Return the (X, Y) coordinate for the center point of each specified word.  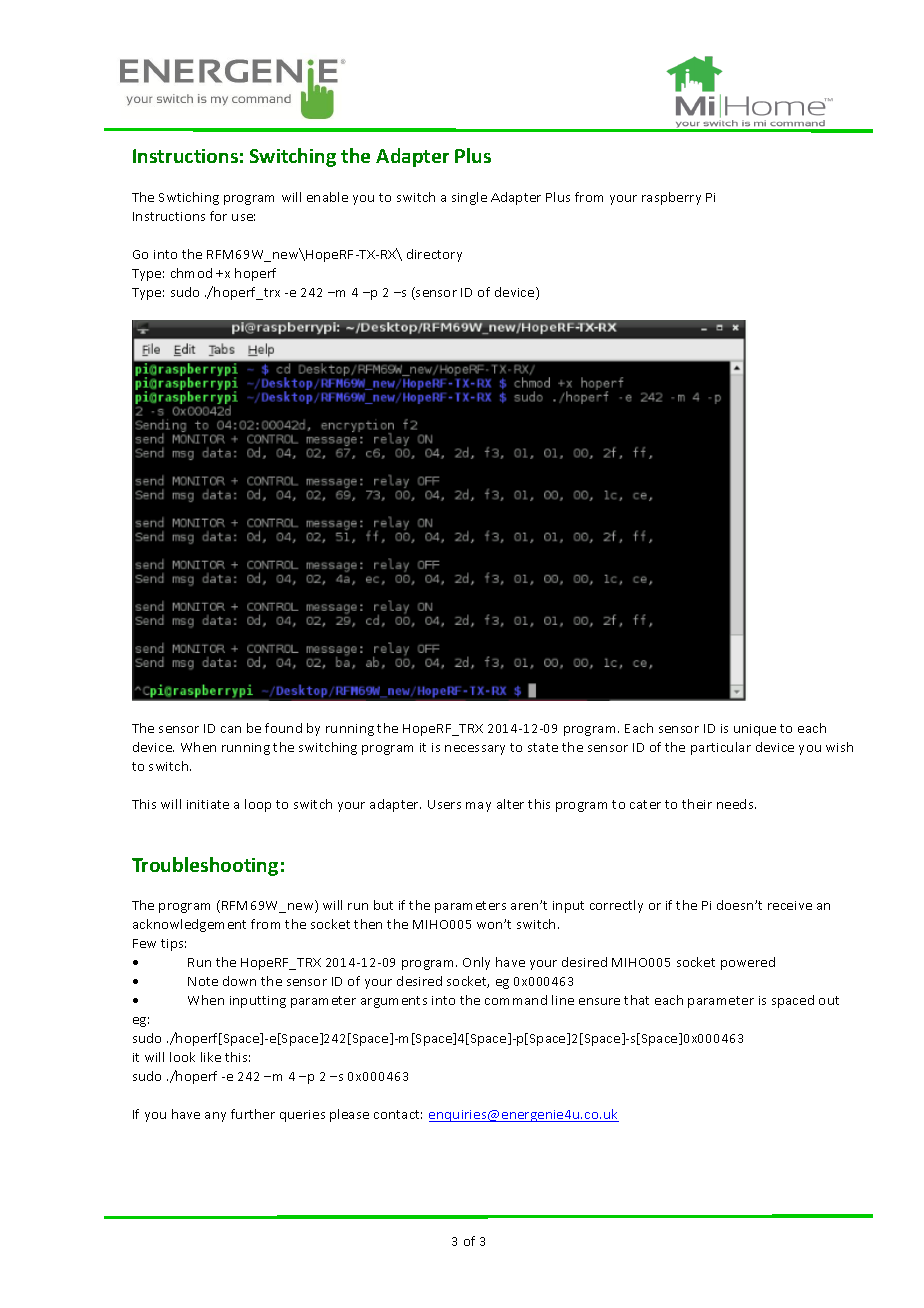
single (469, 198)
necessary (475, 750)
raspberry (671, 198)
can (231, 729)
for (218, 216)
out (829, 1000)
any (215, 1117)
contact (398, 1114)
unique (755, 730)
